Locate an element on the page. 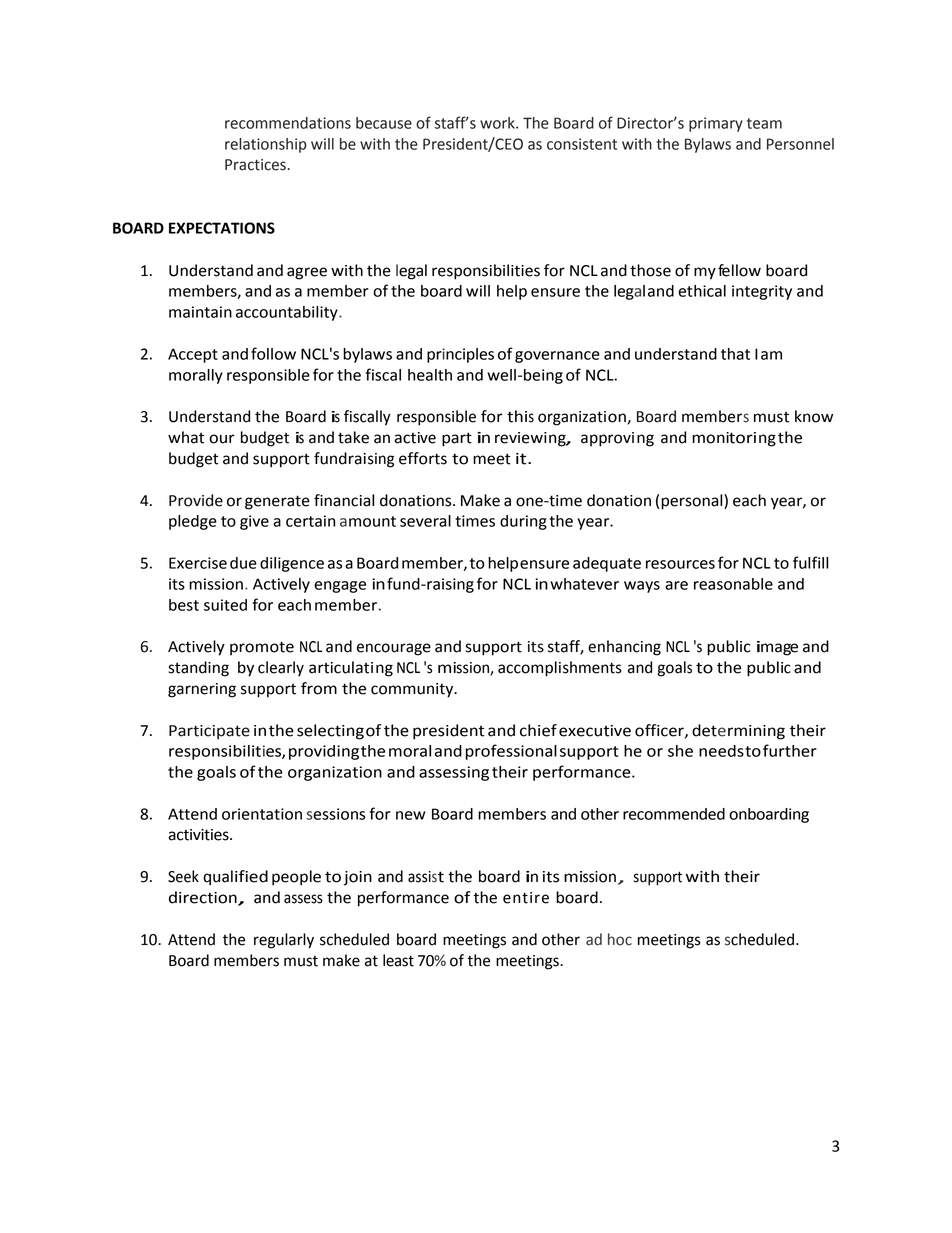 This page has width=952, height=1233. work is located at coordinates (498, 123).
